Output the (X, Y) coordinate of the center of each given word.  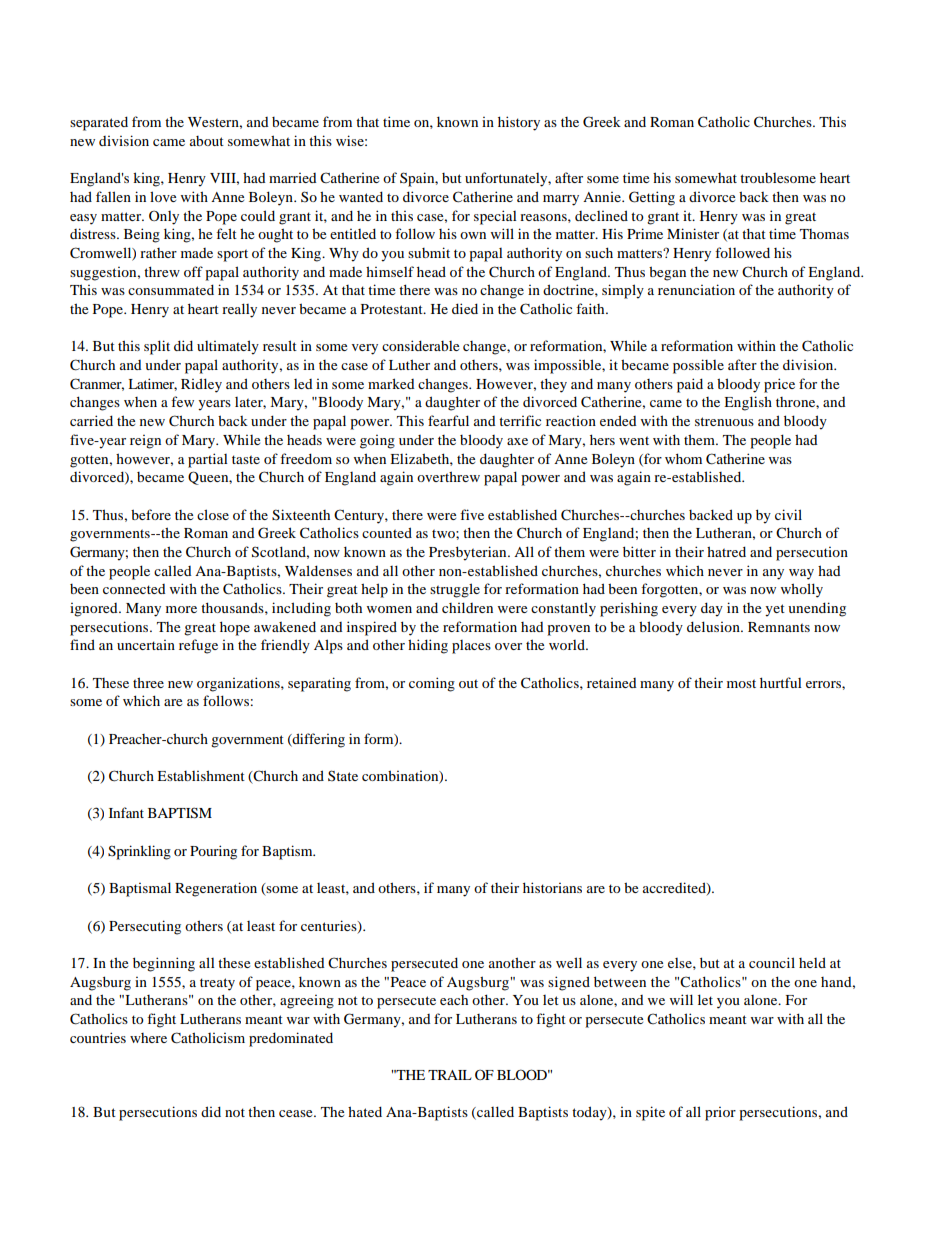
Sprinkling (139, 852)
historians (552, 887)
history (519, 123)
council (772, 962)
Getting (652, 198)
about (207, 141)
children (467, 607)
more (181, 609)
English (748, 403)
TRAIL (450, 1075)
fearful (448, 420)
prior (720, 1114)
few (182, 401)
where (148, 1038)
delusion (714, 626)
